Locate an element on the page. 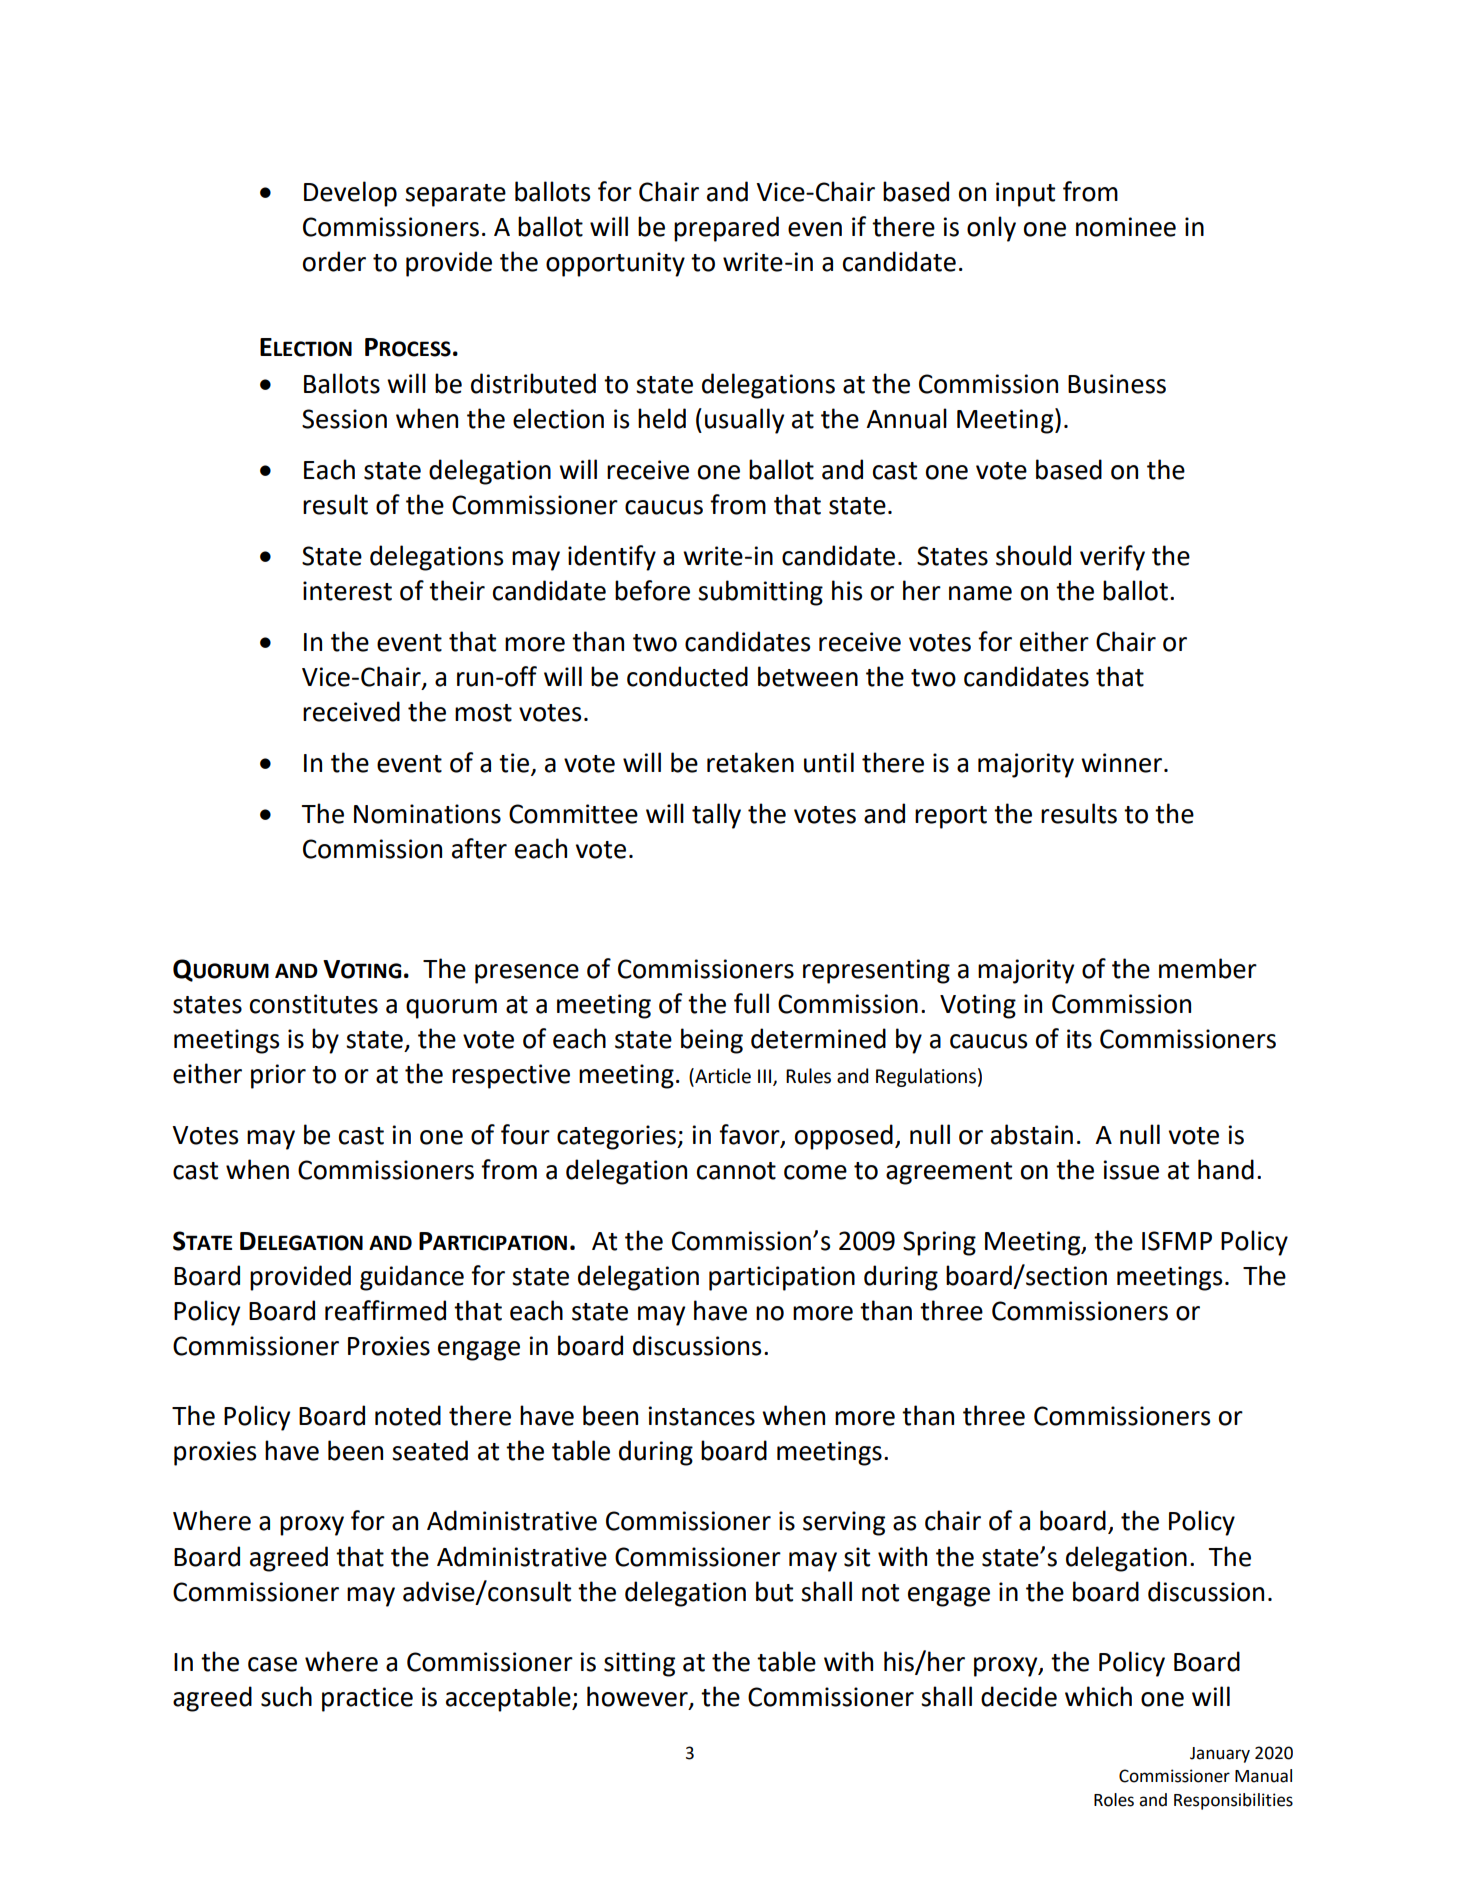 The width and height of the document is (1466, 1897). interest is located at coordinates (347, 591).
